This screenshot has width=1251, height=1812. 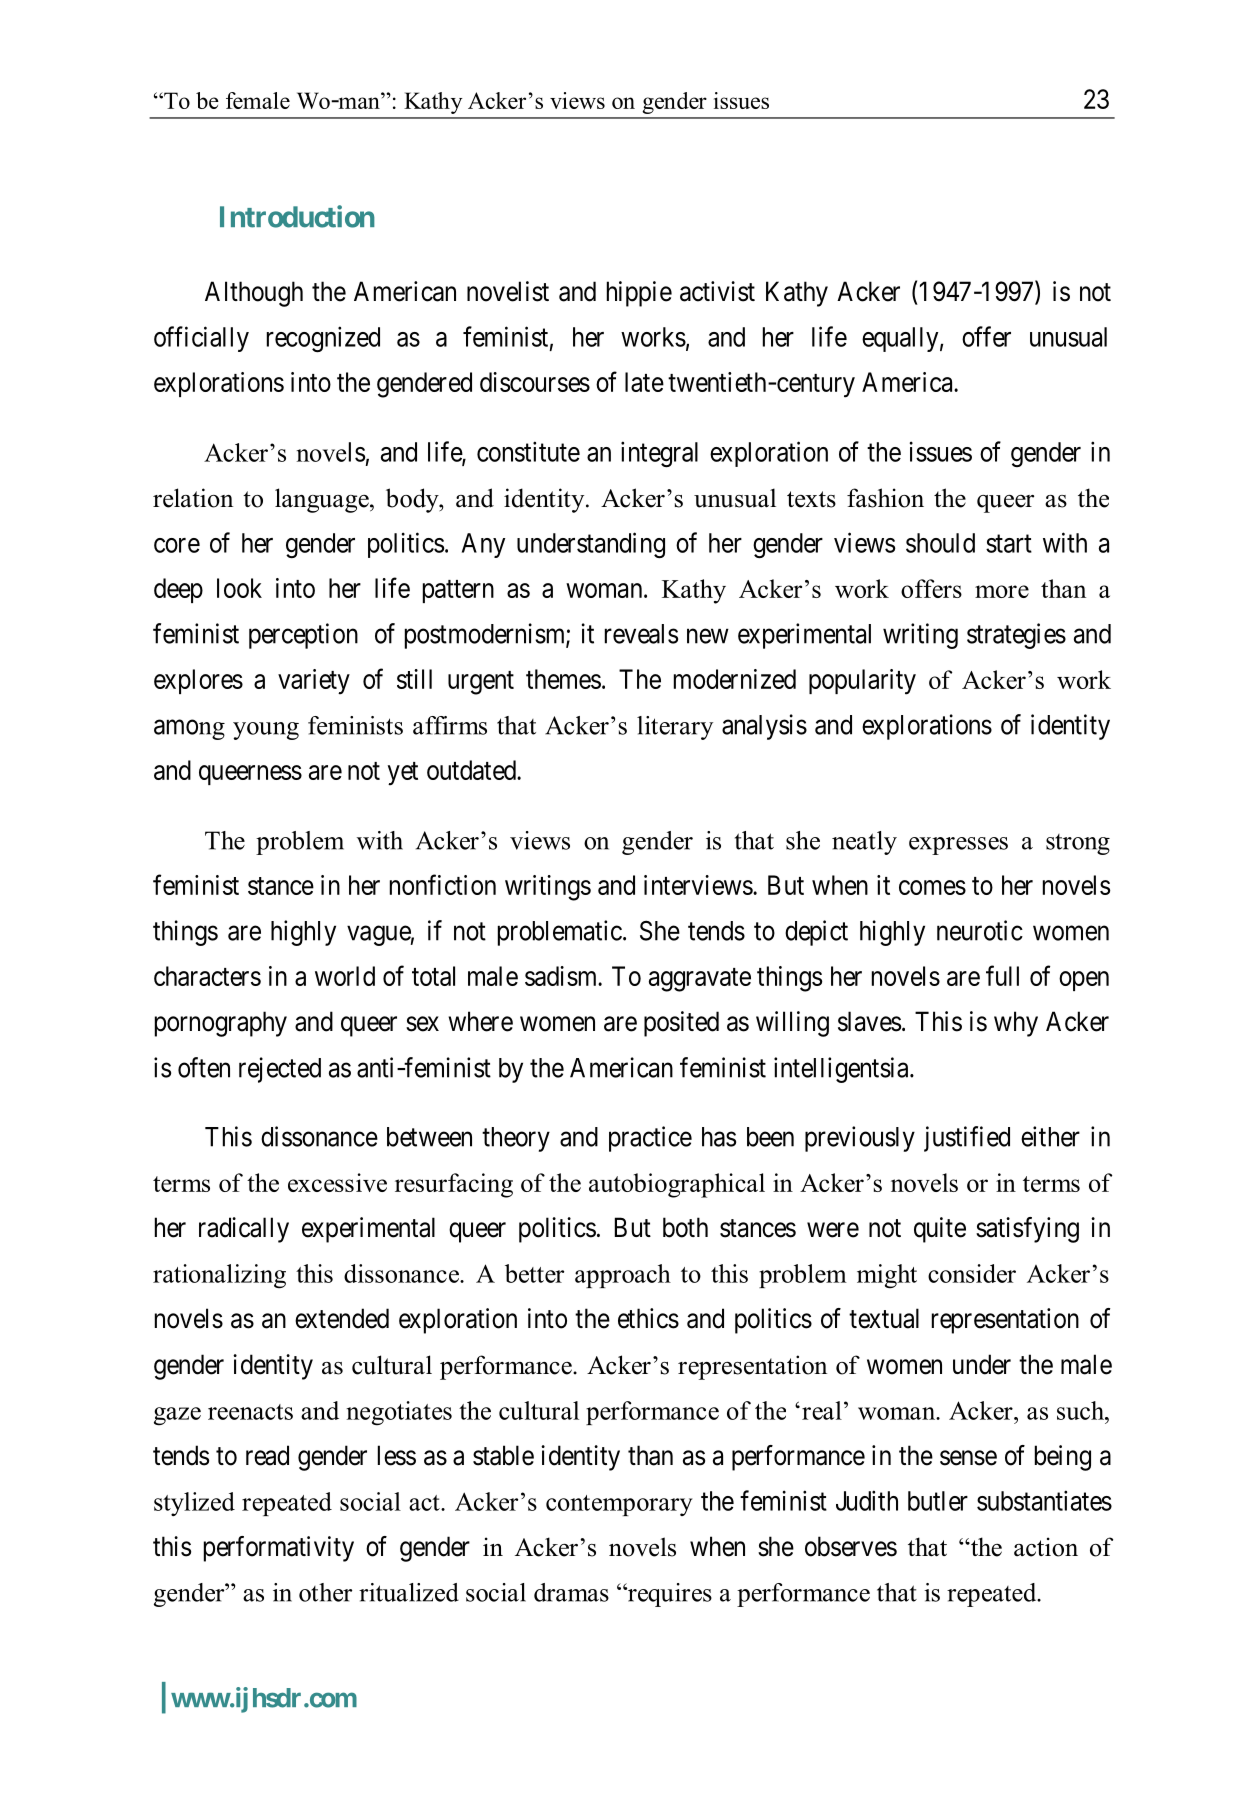 What do you see at coordinates (700, 980) in the screenshot?
I see `aggravate` at bounding box center [700, 980].
